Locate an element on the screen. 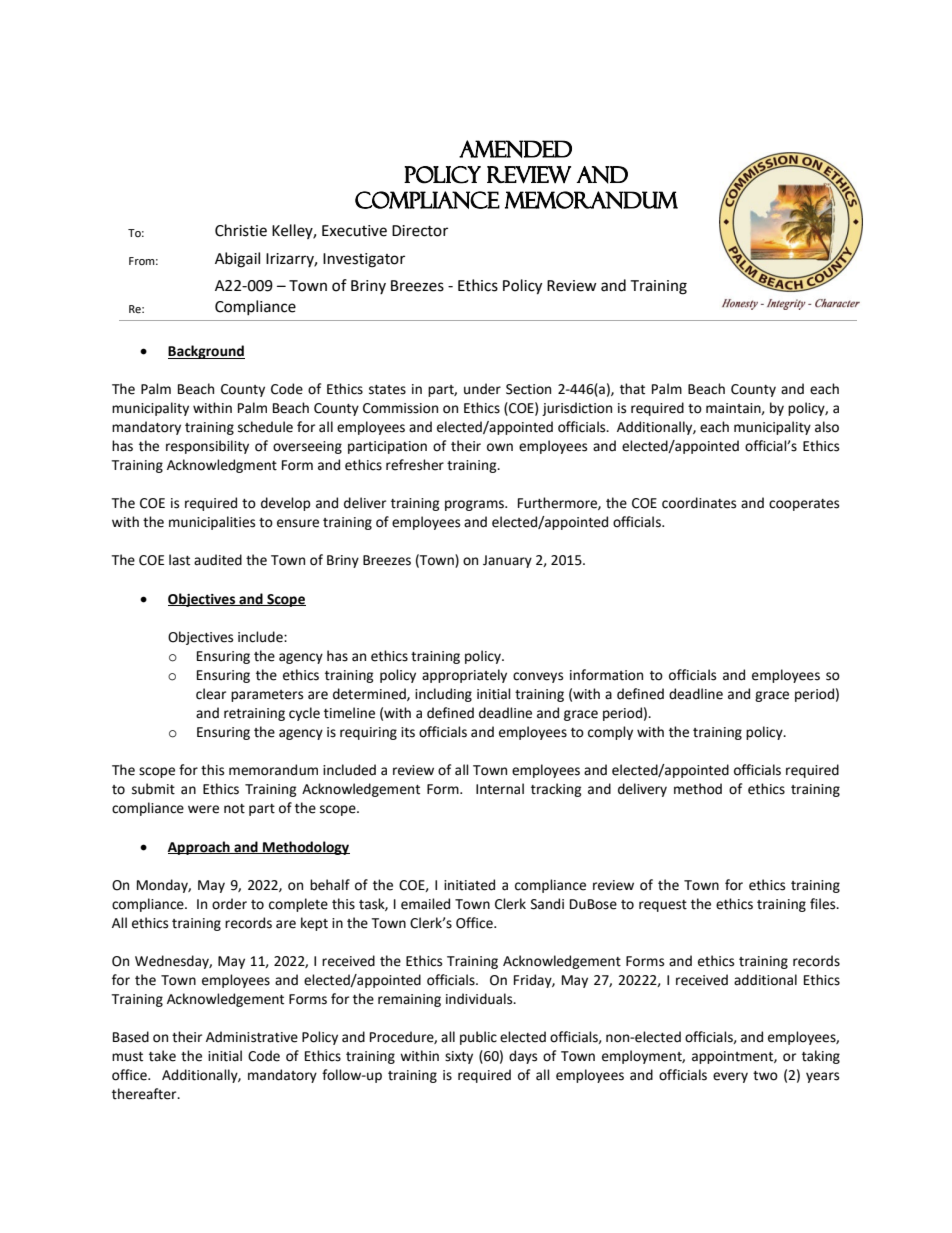 The image size is (952, 1233). Approach is located at coordinates (200, 848).
